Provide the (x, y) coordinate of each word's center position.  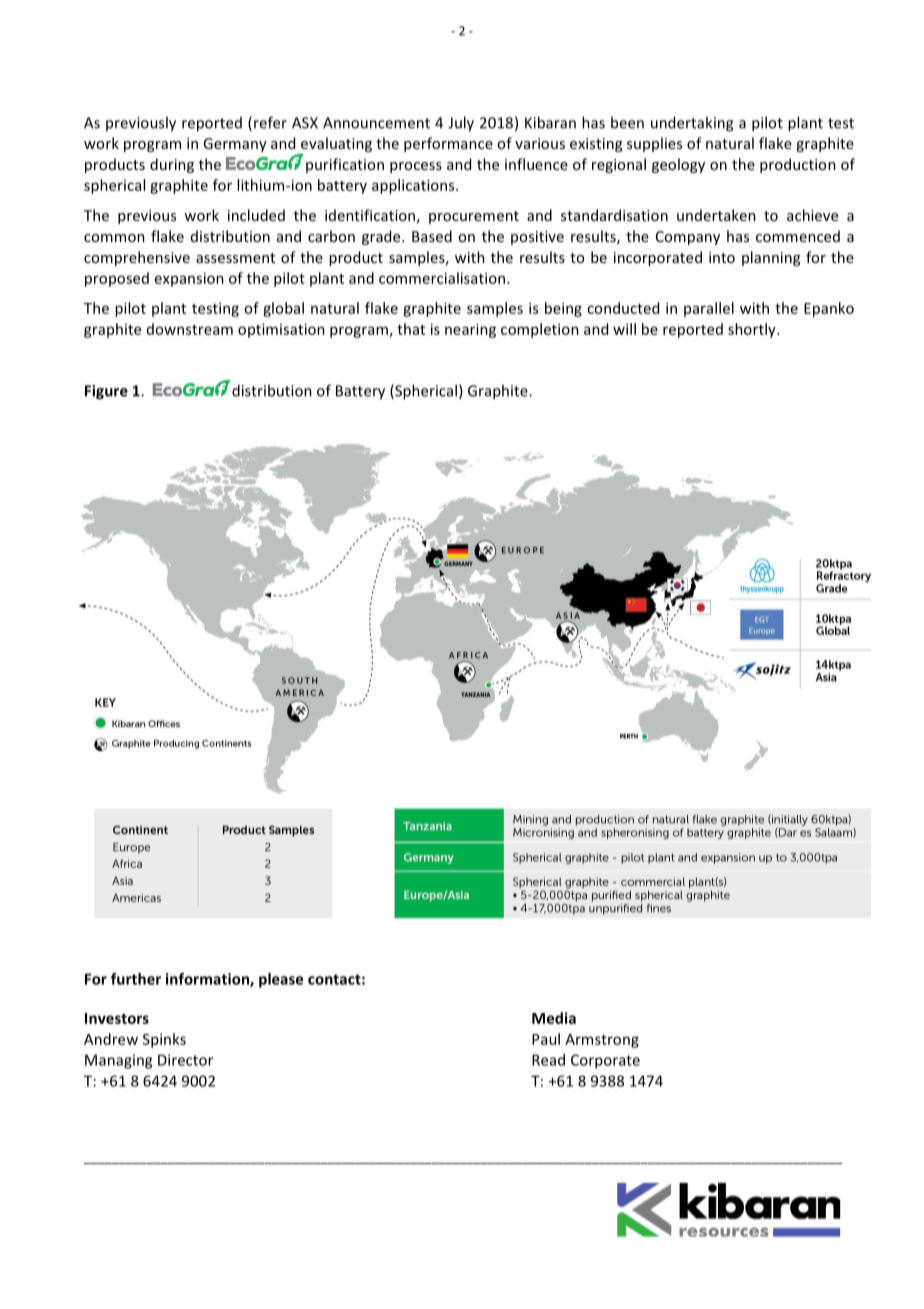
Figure (106, 392)
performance (448, 144)
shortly (753, 330)
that (411, 329)
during (172, 165)
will (624, 329)
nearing (470, 330)
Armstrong (602, 1041)
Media (554, 1018)
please (281, 980)
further (136, 979)
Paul (546, 1039)
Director (185, 1060)
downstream (190, 329)
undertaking (692, 124)
